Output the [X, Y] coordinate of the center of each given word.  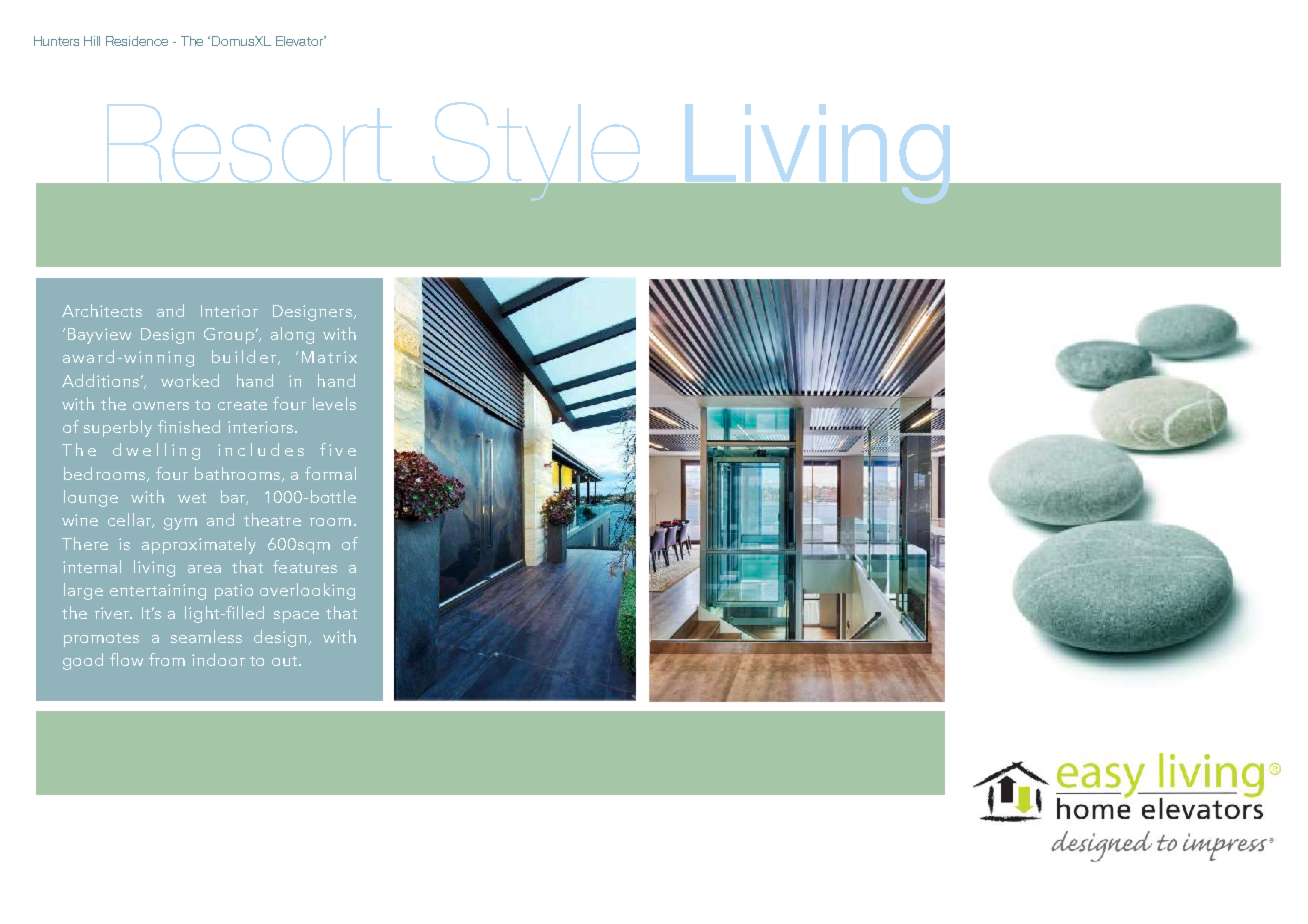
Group [230, 336]
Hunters [56, 41]
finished [189, 426]
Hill [92, 41]
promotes [101, 640]
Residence [137, 41]
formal [330, 473]
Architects [102, 310]
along [292, 335]
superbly [118, 428]
